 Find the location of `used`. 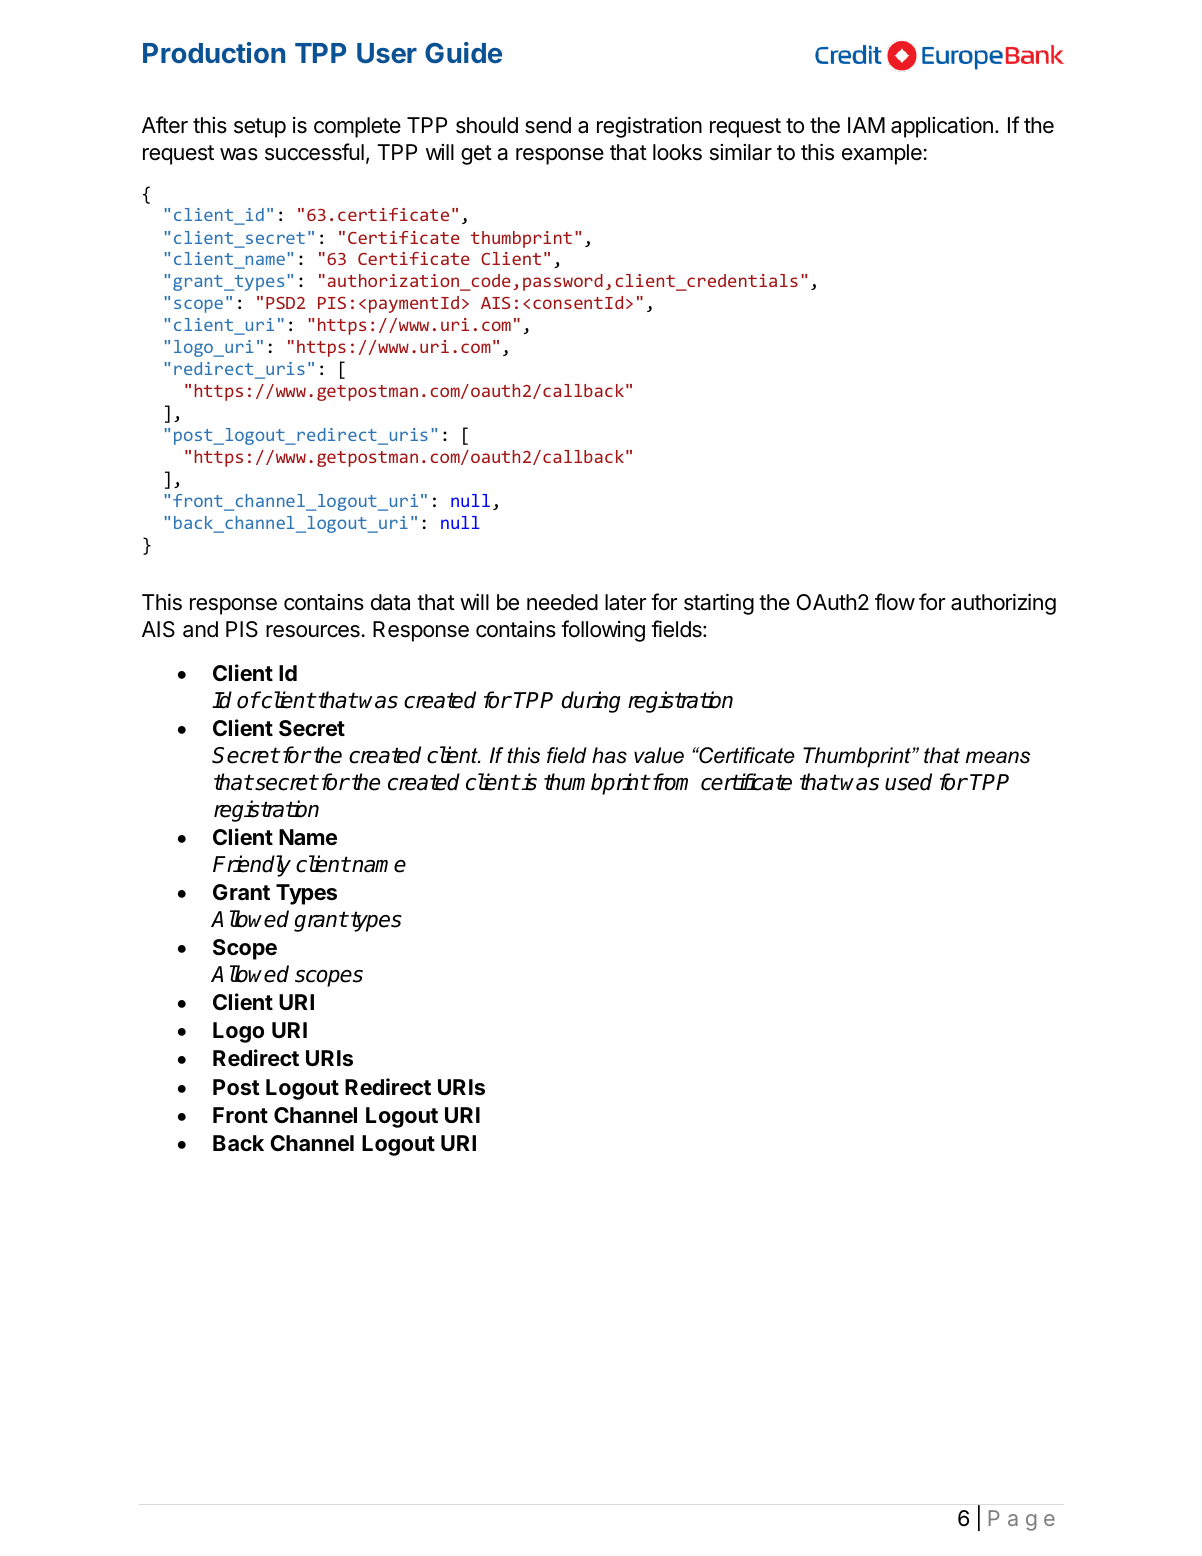

used is located at coordinates (908, 782).
